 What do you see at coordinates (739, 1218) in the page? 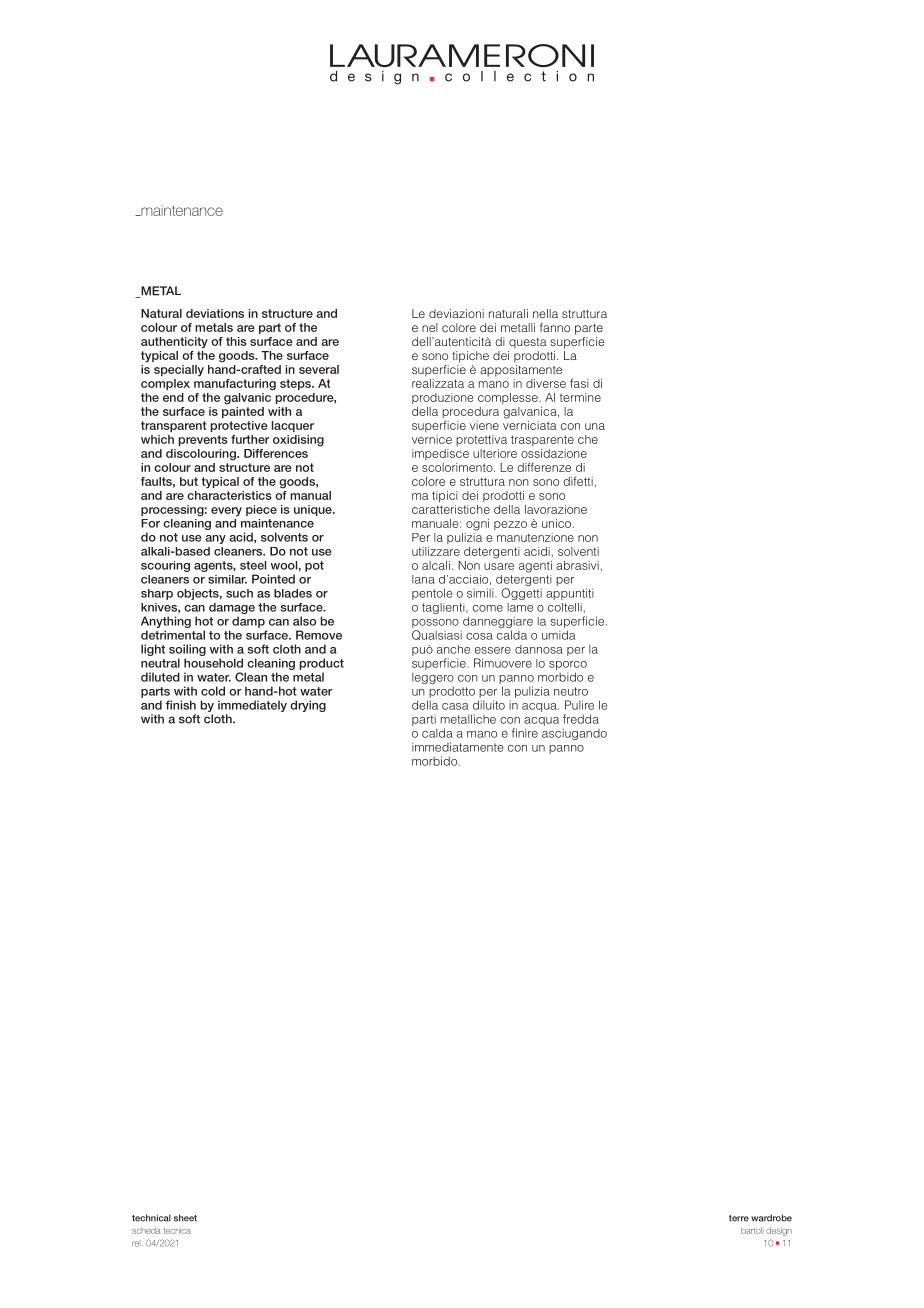
I see `terre` at bounding box center [739, 1218].
